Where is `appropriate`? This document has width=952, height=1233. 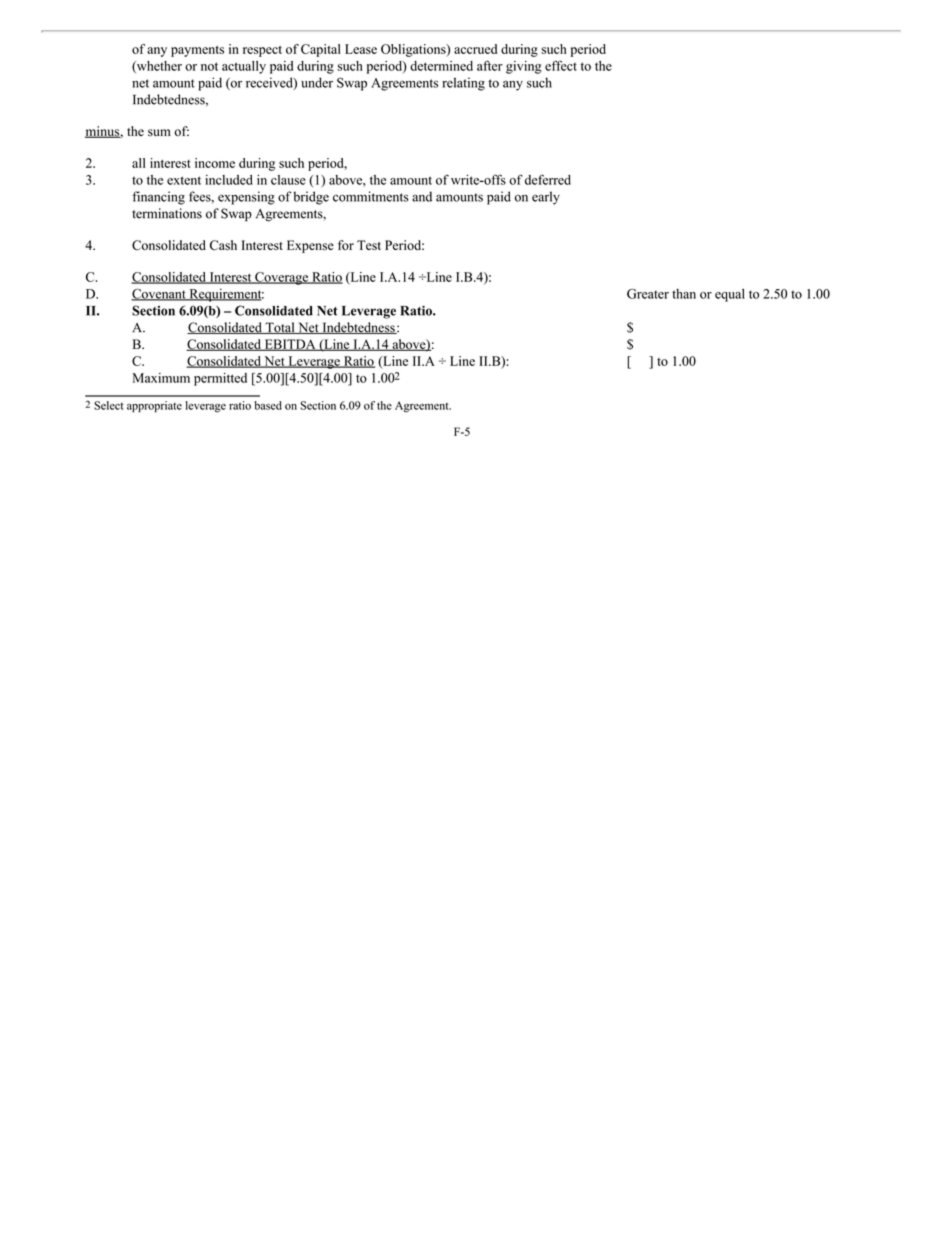 appropriate is located at coordinates (154, 406).
